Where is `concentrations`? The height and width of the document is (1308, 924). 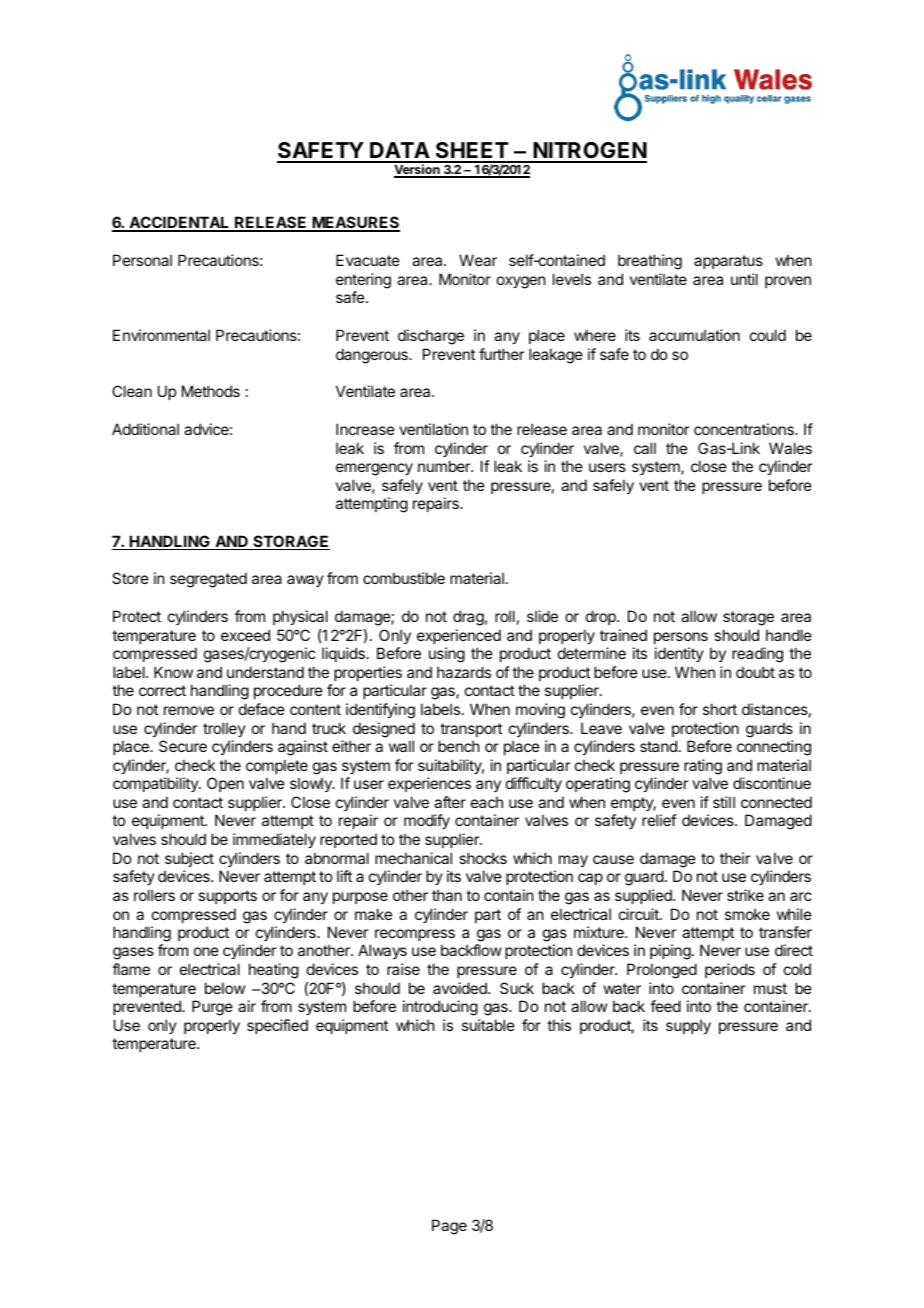 concentrations is located at coordinates (745, 429).
